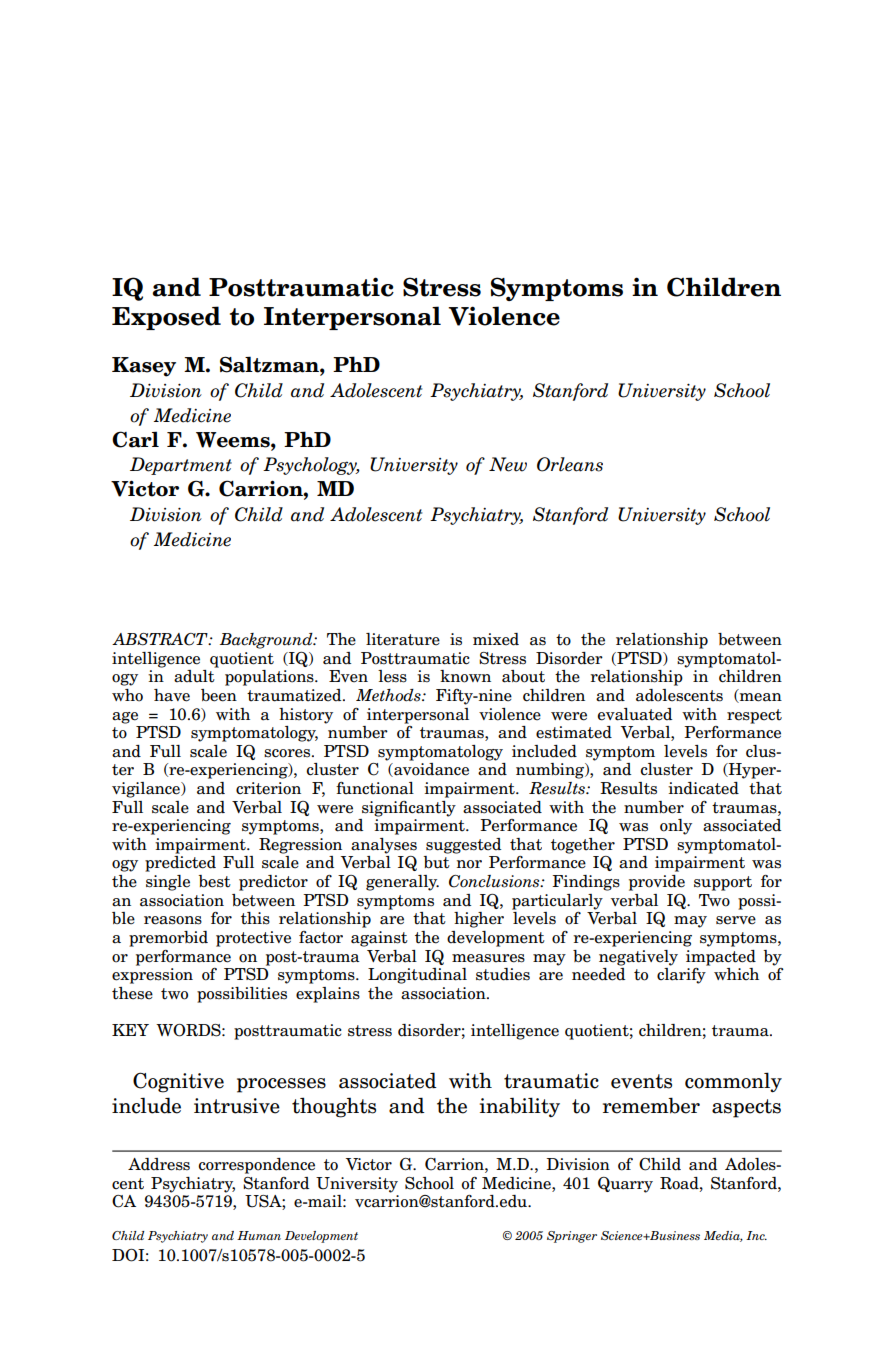 The width and height of the screenshot is (896, 1345). What do you see at coordinates (255, 918) in the screenshot?
I see `this` at bounding box center [255, 918].
